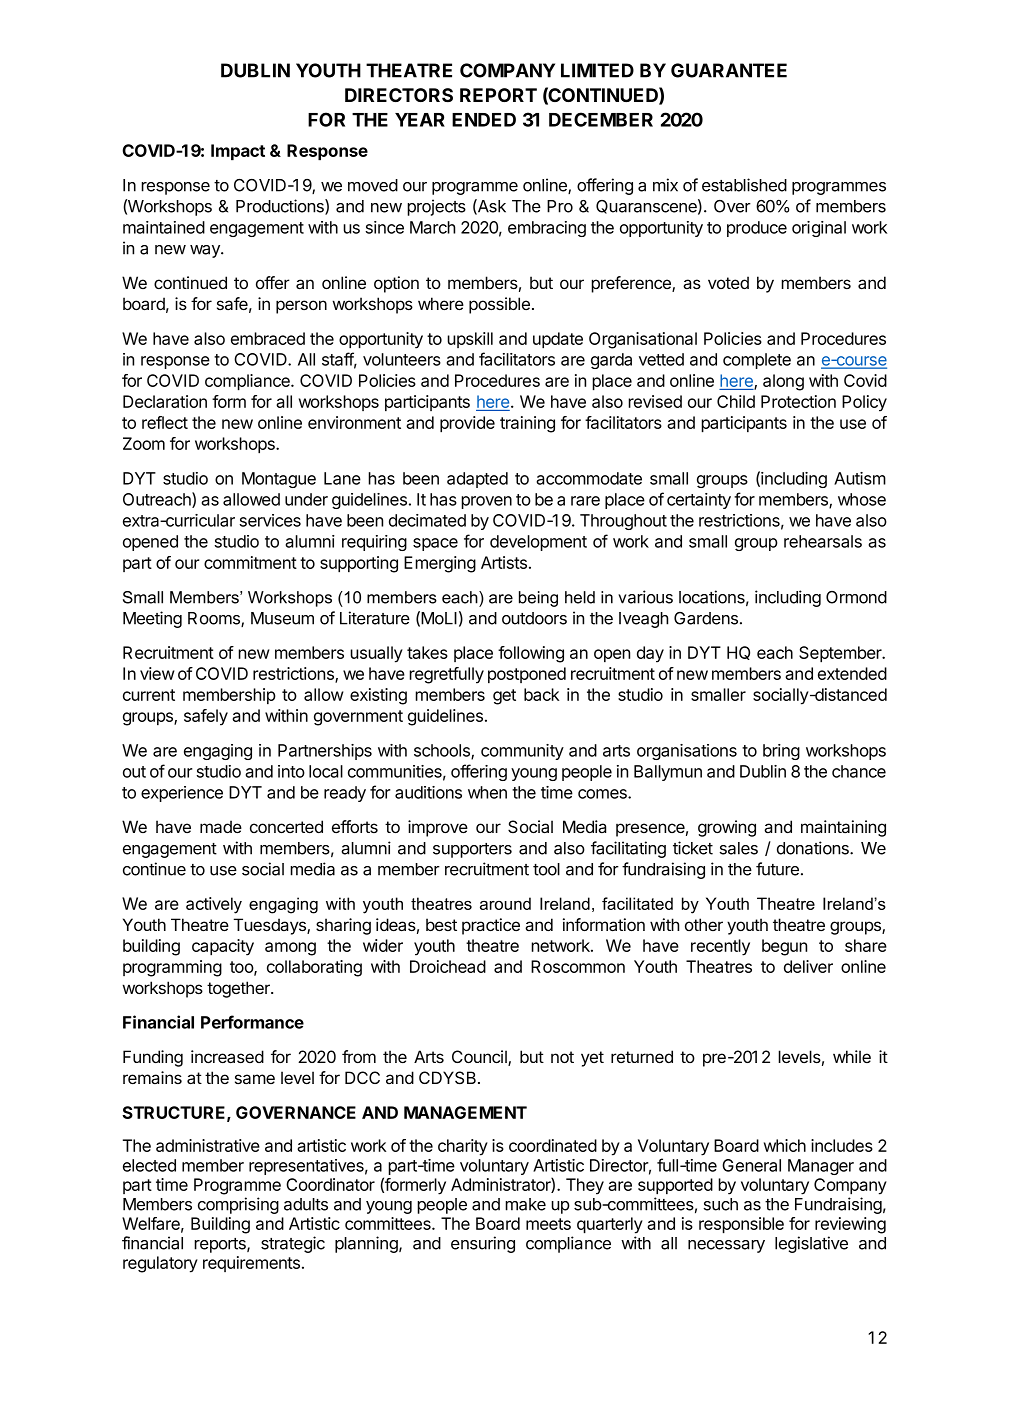  I want to click on possible, so click(499, 305).
